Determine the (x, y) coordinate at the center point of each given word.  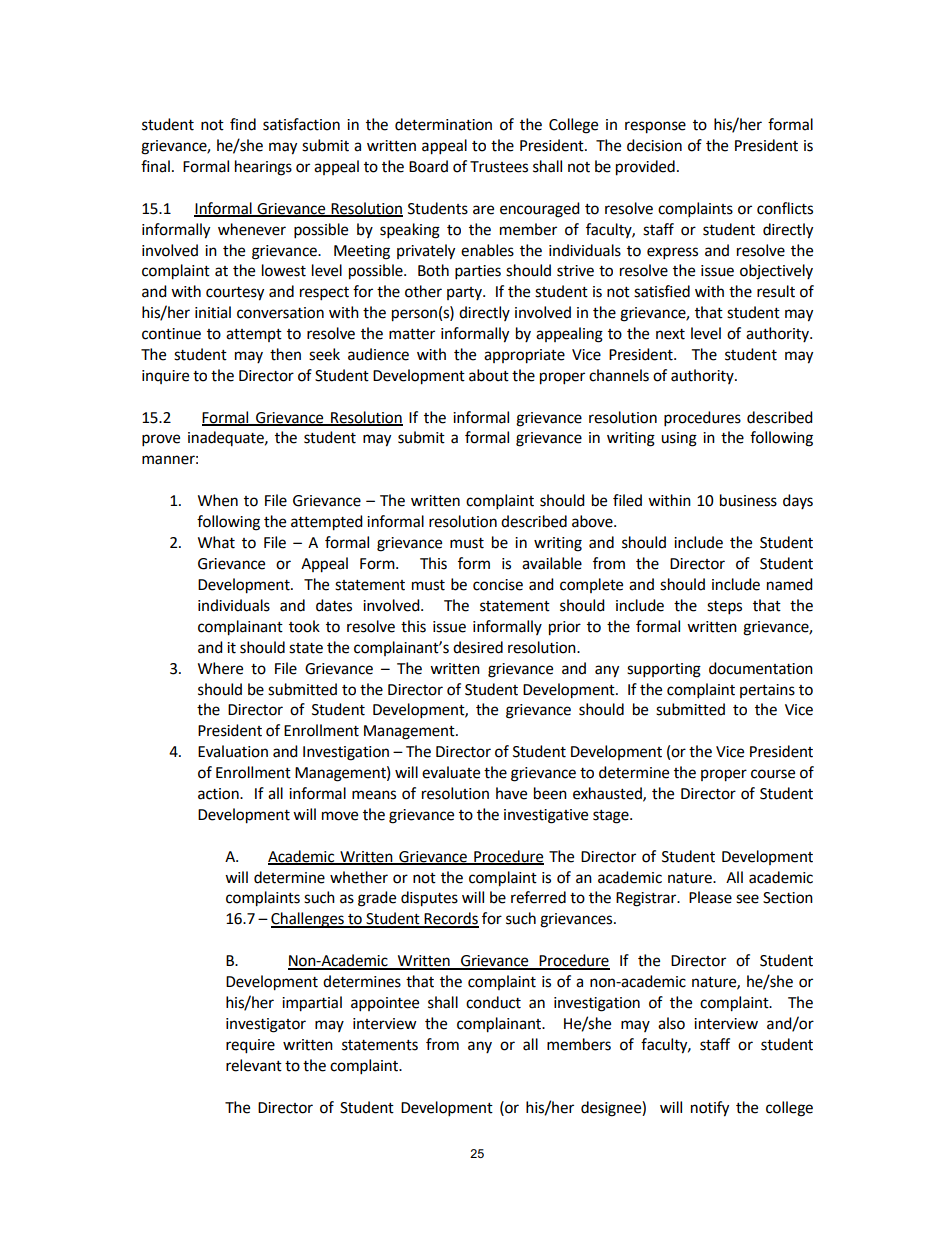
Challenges (308, 920)
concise (498, 585)
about (489, 375)
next (670, 334)
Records (451, 919)
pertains (767, 691)
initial (213, 312)
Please (710, 897)
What (216, 542)
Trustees (499, 167)
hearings (263, 168)
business (748, 500)
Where (220, 668)
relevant (254, 1065)
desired (478, 647)
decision (654, 145)
